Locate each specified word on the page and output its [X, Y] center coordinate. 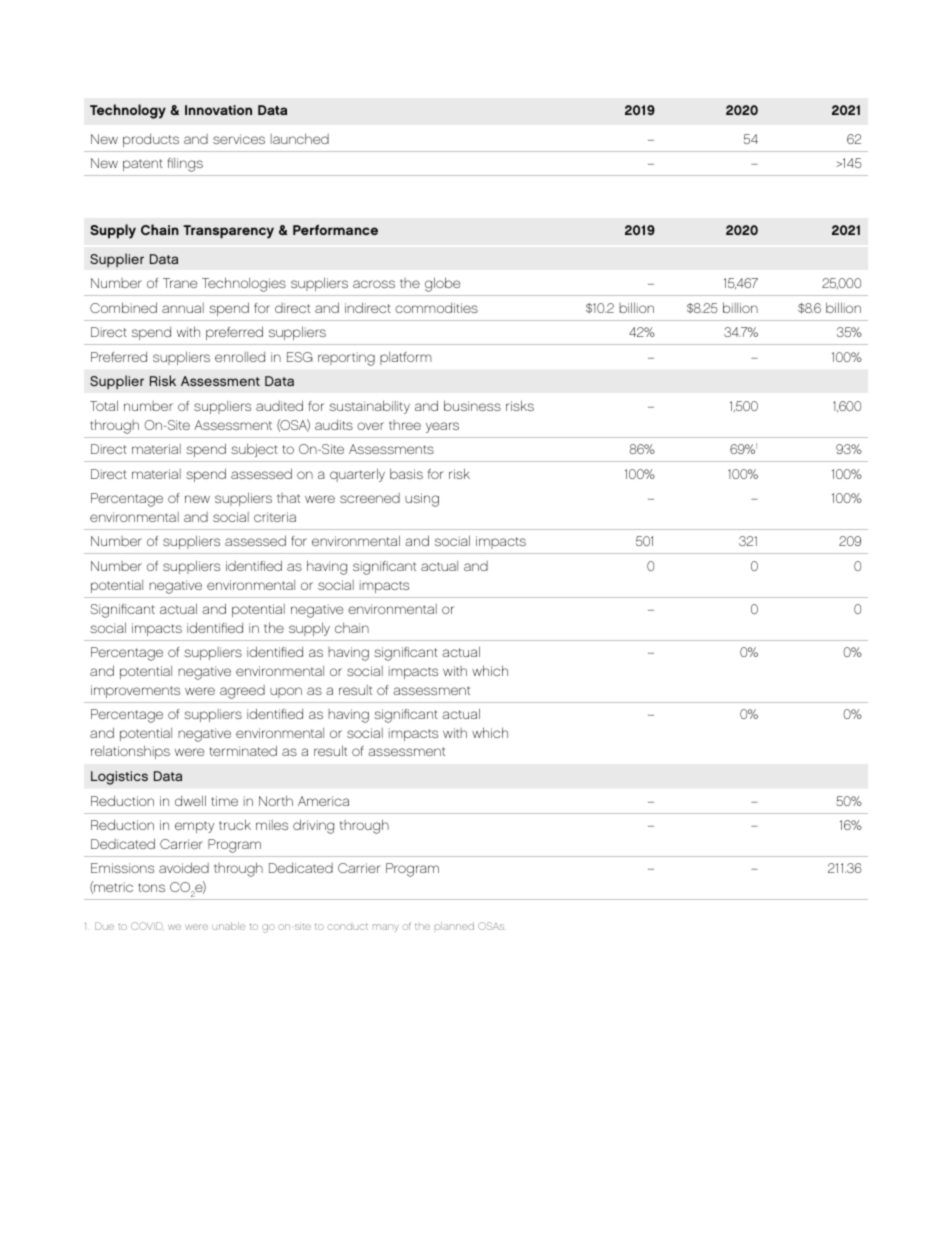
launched [300, 138]
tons [151, 887]
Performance [335, 230]
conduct [347, 926]
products [151, 140]
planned [454, 926]
